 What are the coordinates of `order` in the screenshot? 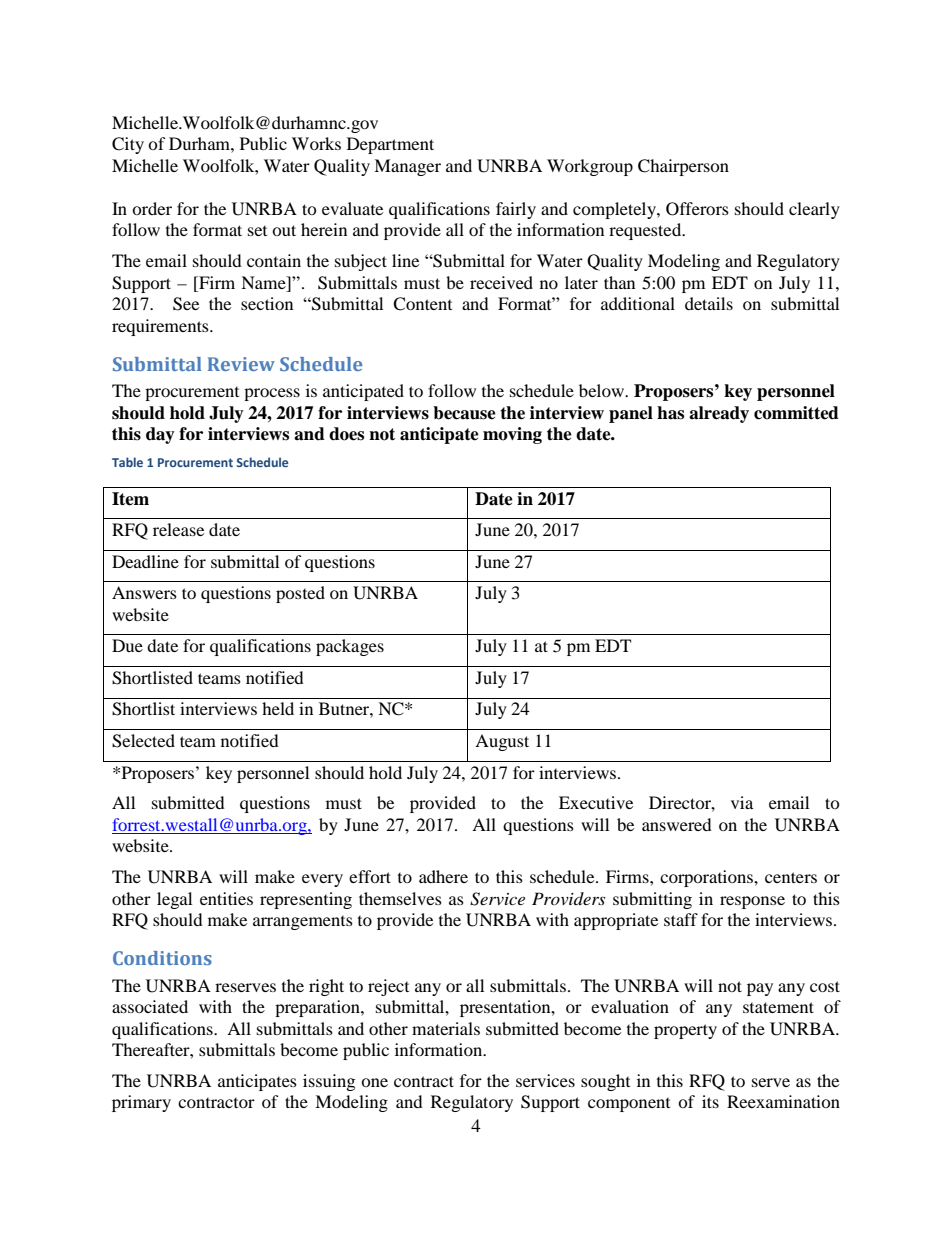 It's located at (152, 208).
